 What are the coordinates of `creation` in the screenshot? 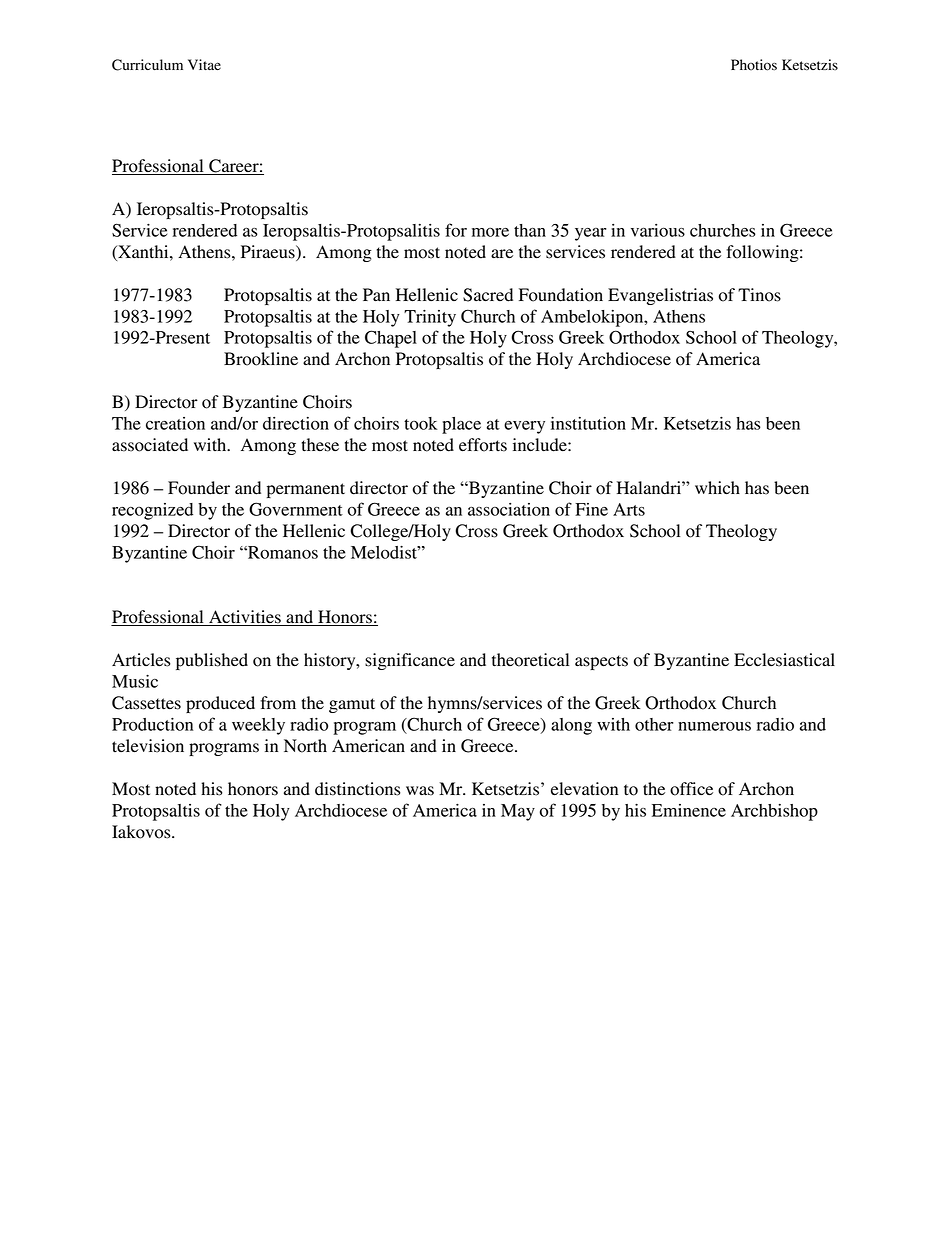 It's located at (175, 423).
